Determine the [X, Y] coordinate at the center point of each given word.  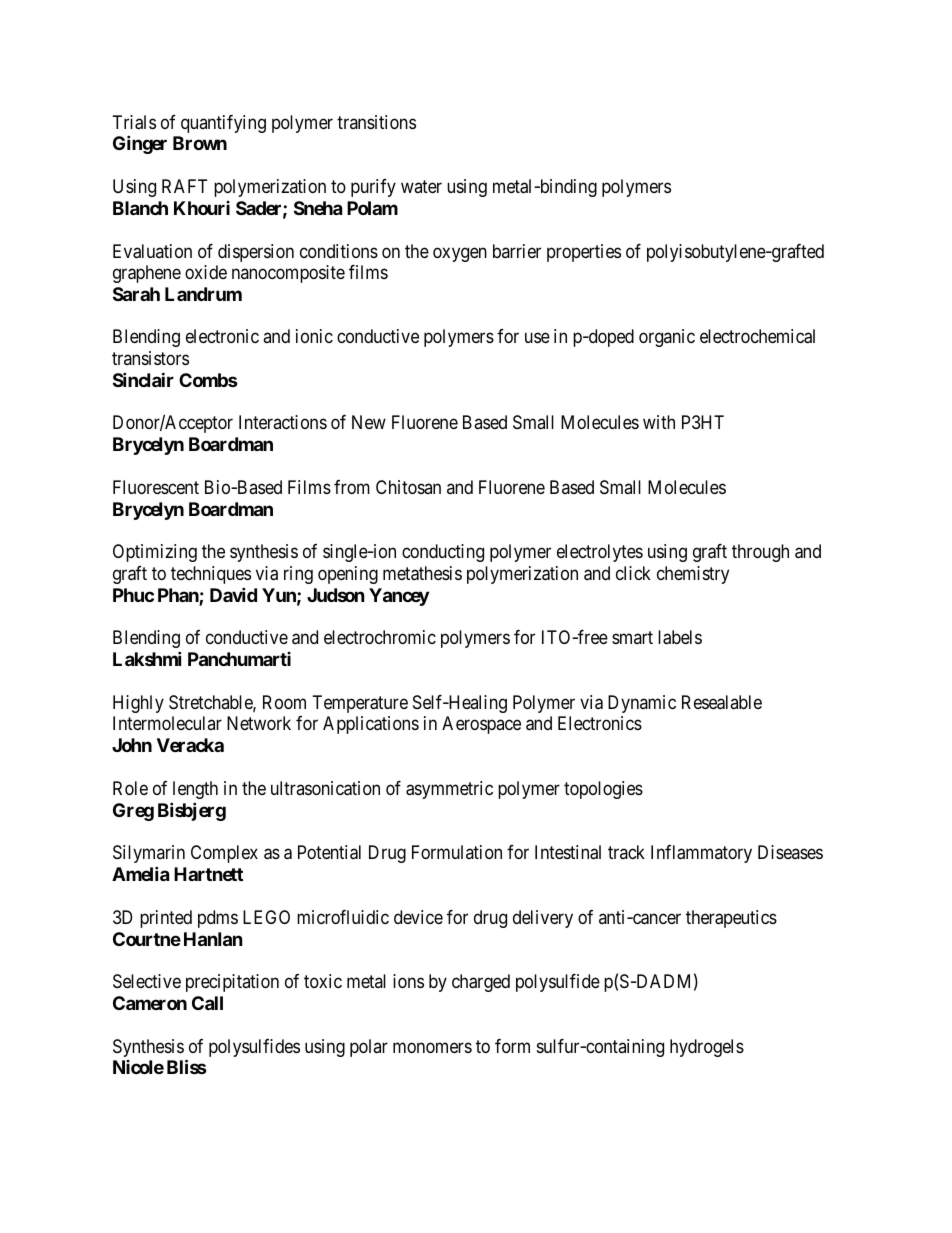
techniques [211, 575]
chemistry [693, 575]
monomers [432, 1047]
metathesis [422, 573]
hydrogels [707, 1048]
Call [207, 1003]
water [421, 186]
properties [584, 253]
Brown [200, 143]
